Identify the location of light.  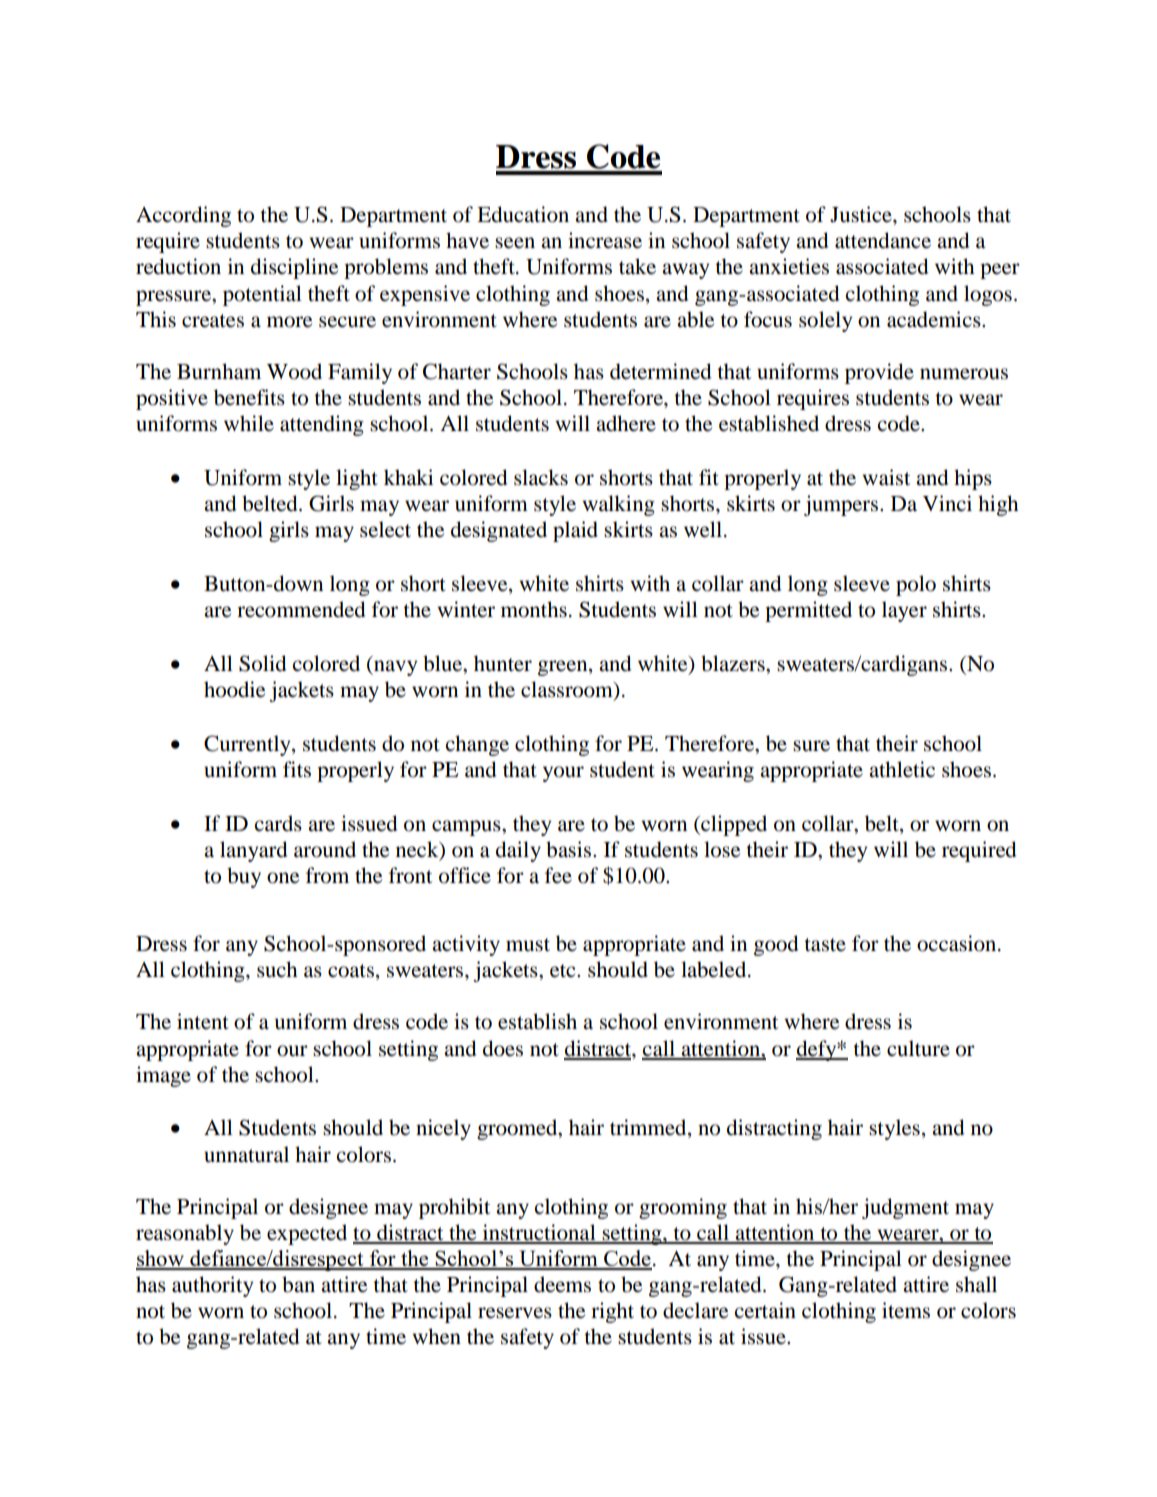
(357, 479).
